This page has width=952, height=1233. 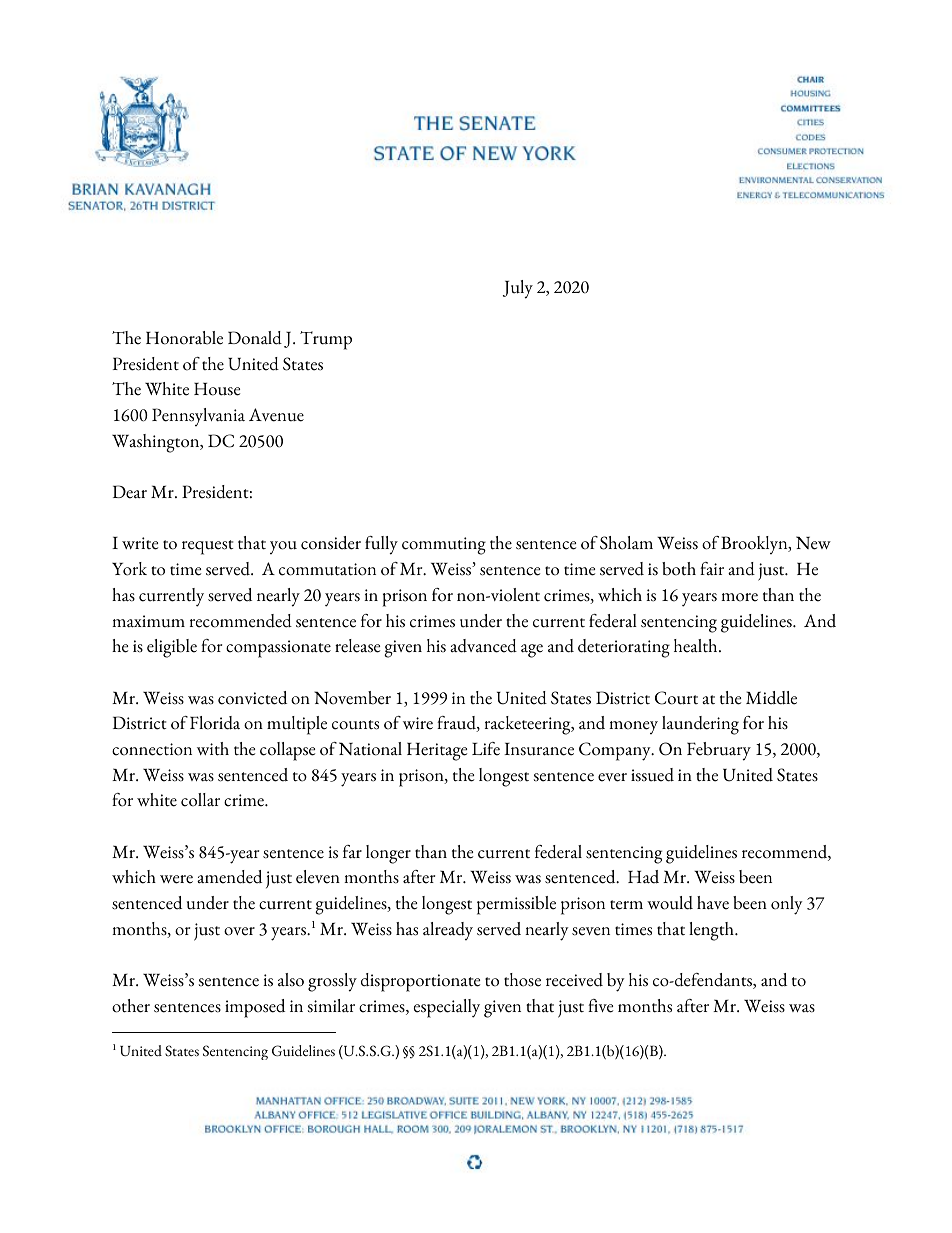 I want to click on advanced, so click(x=483, y=646).
